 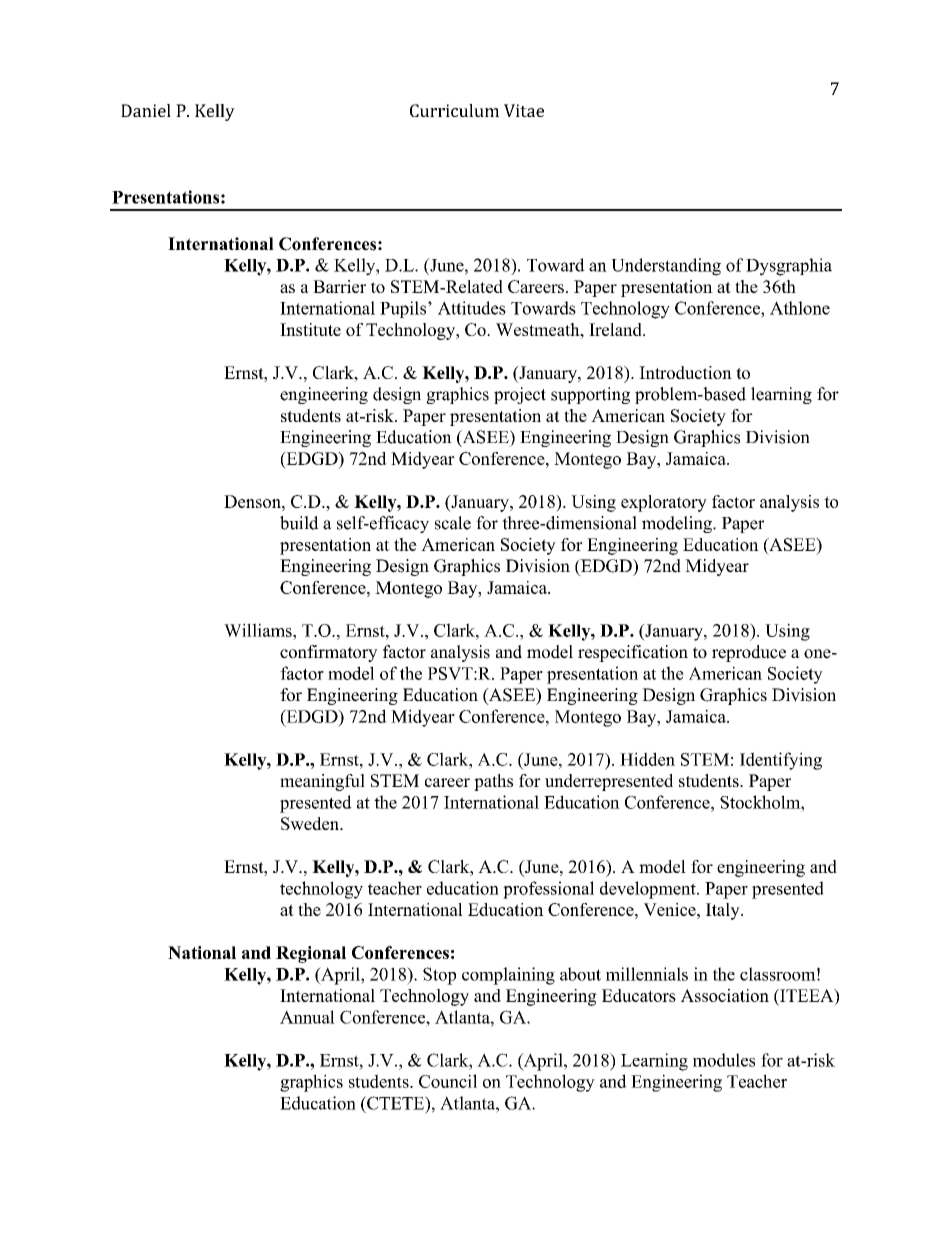 What do you see at coordinates (146, 110) in the screenshot?
I see `Daniel` at bounding box center [146, 110].
